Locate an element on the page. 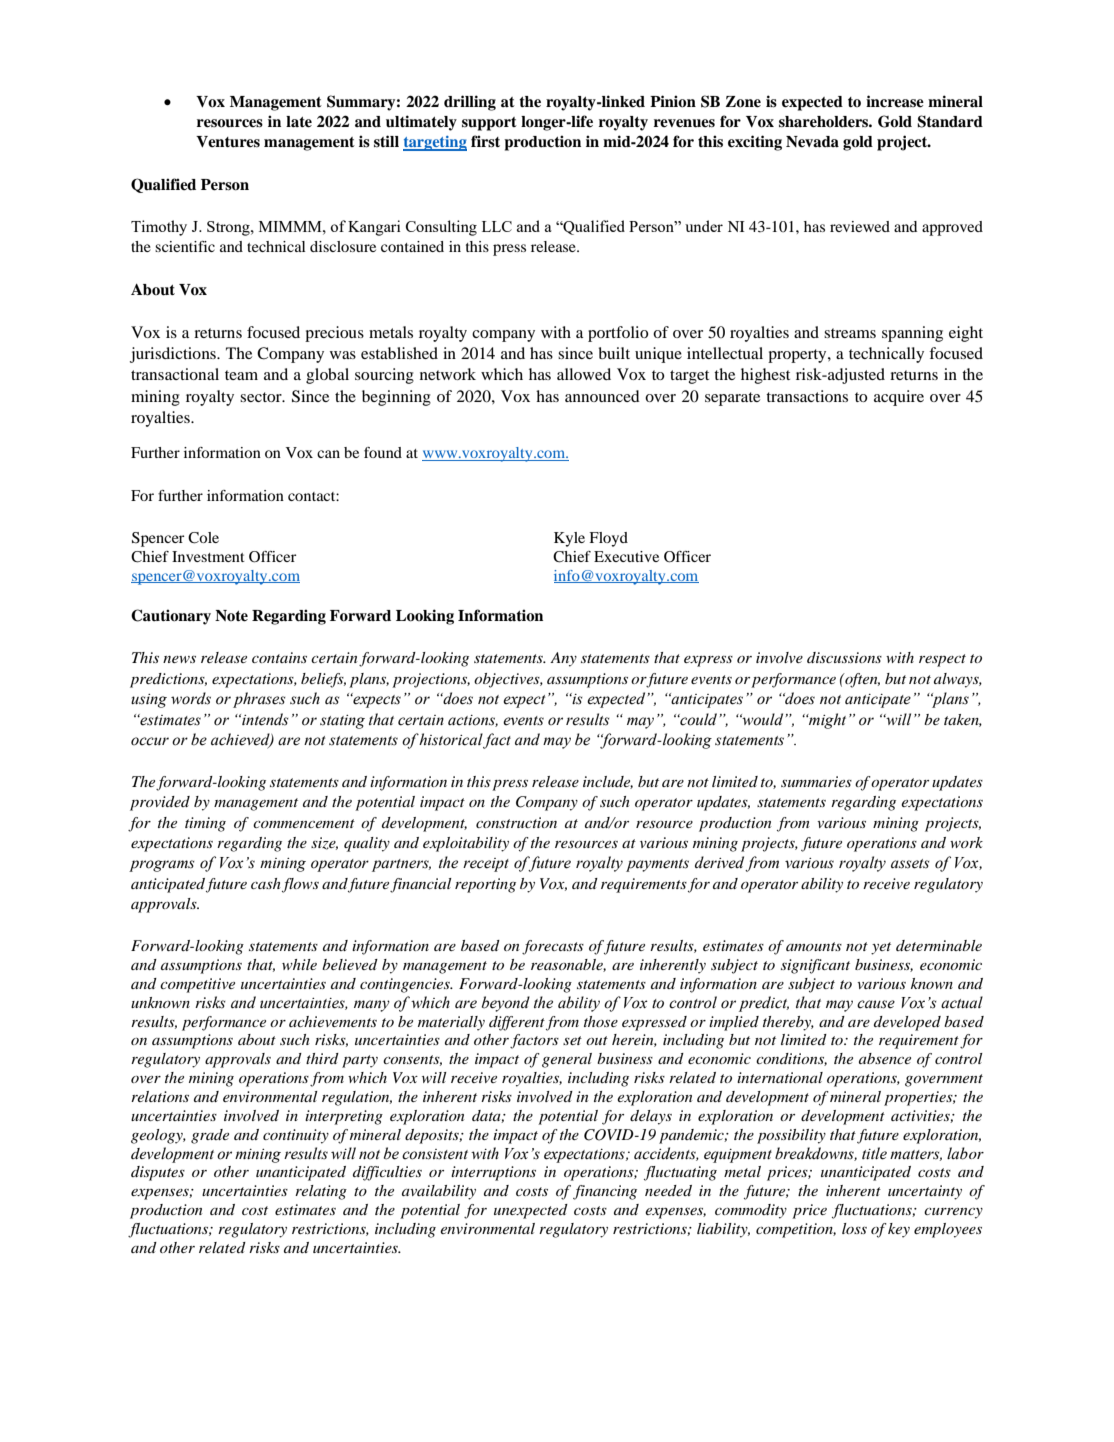 The height and width of the page is (1442, 1114). support is located at coordinates (489, 124).
